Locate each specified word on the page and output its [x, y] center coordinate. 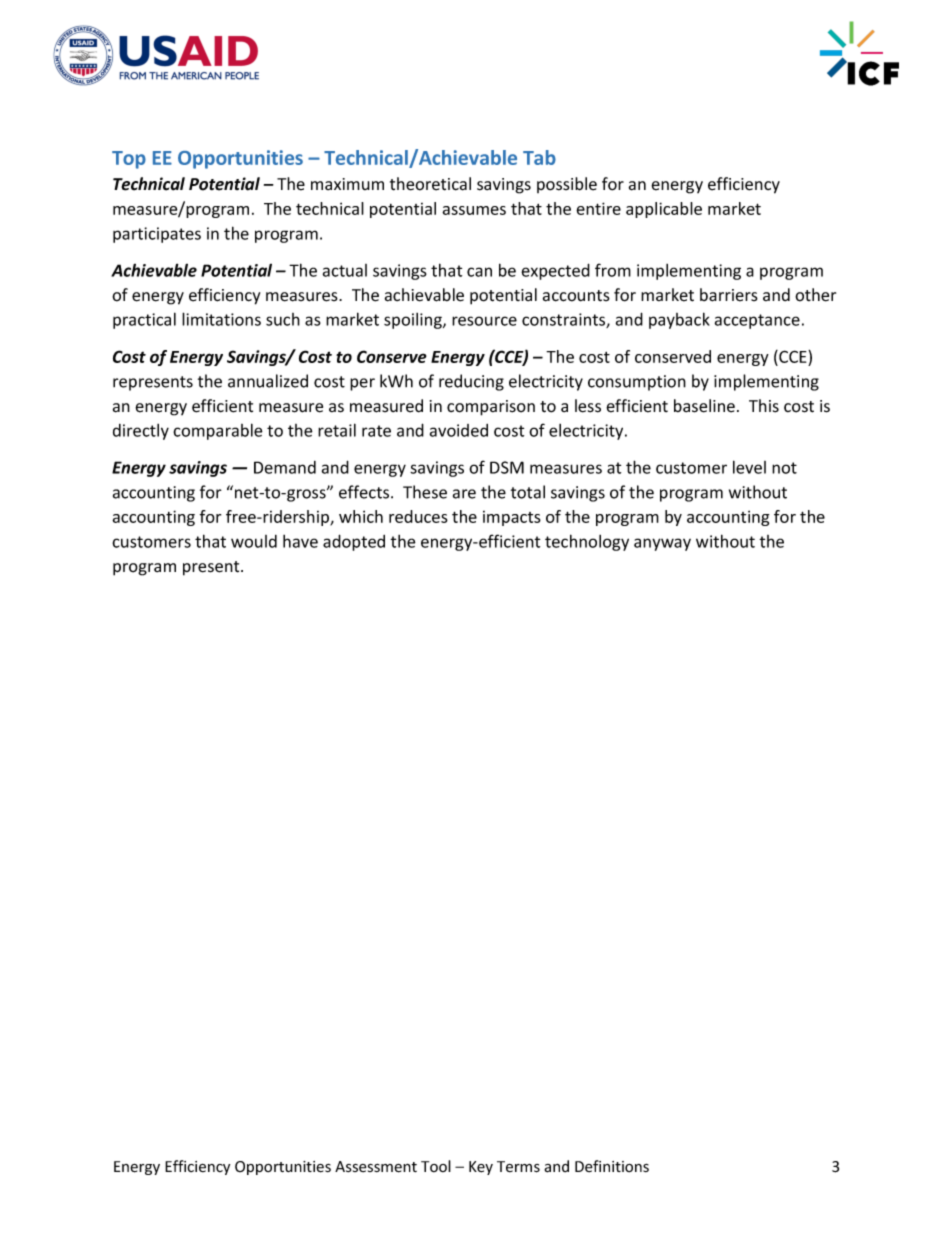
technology [587, 542]
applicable [664, 210]
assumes [474, 210]
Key [481, 1168]
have [300, 541]
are [464, 494]
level [749, 467]
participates [157, 235]
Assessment [376, 1167]
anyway [662, 544]
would [254, 541]
